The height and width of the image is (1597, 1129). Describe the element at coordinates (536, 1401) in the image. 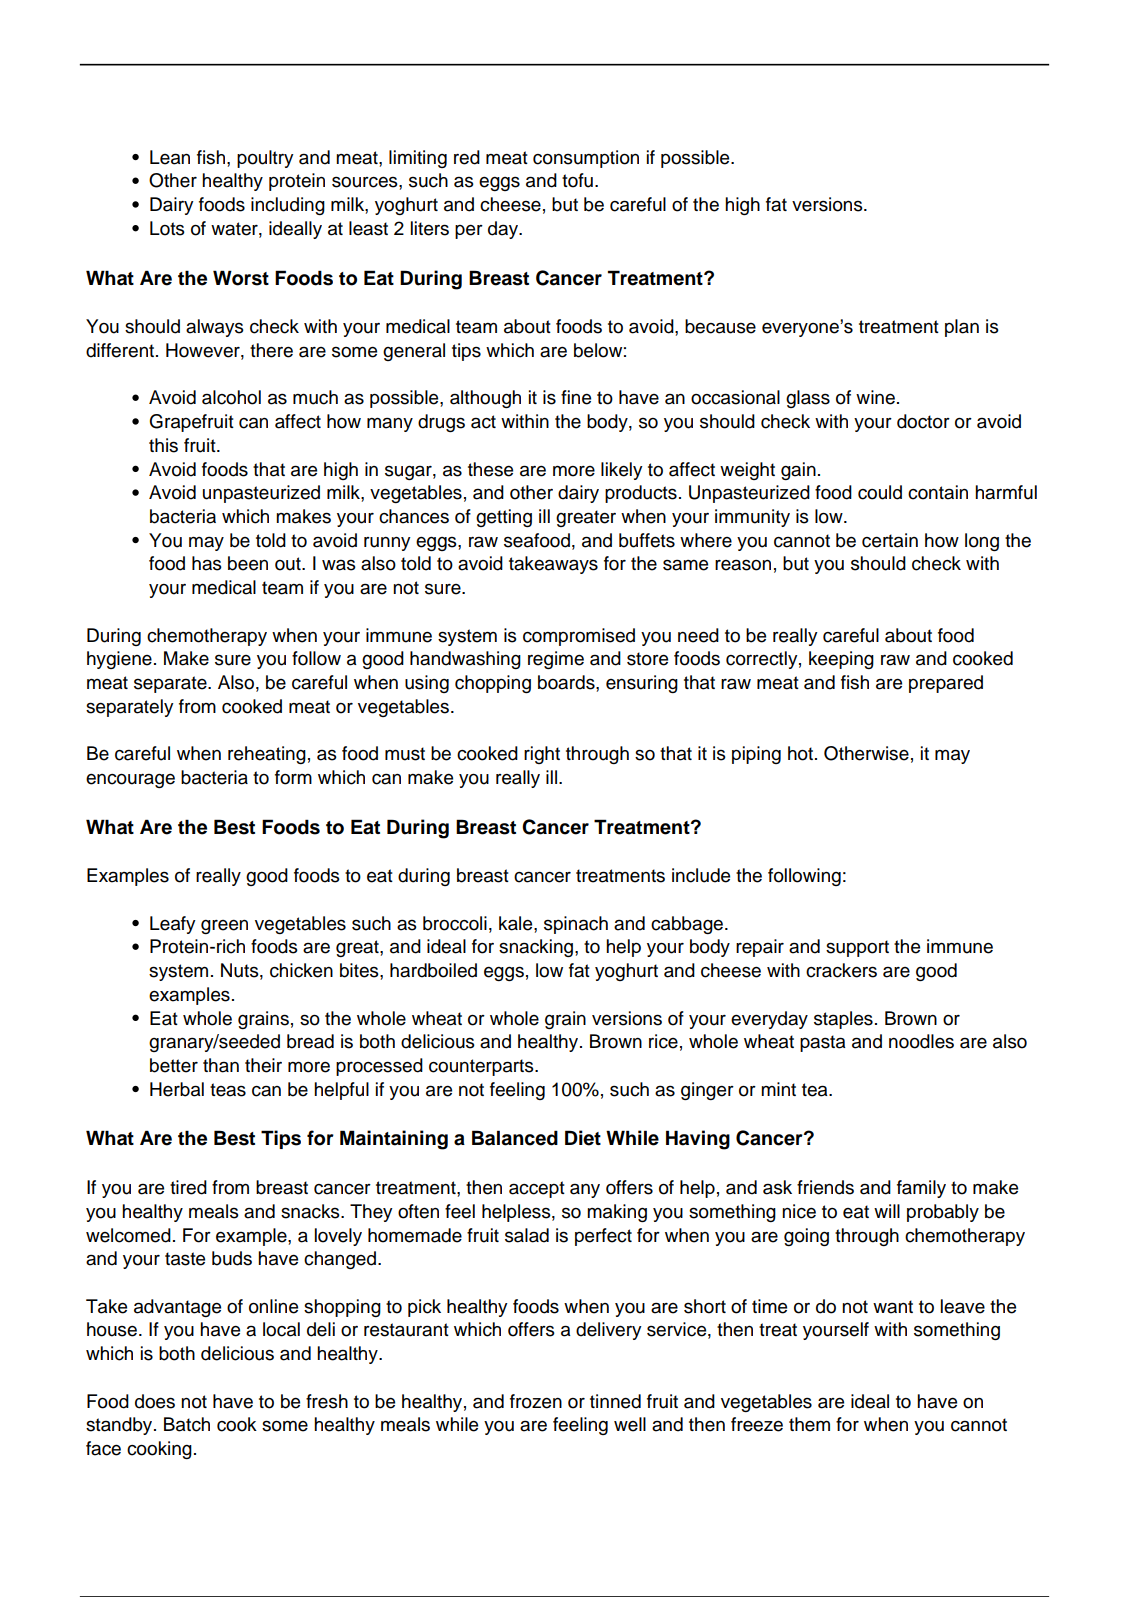

I see `frozen` at that location.
